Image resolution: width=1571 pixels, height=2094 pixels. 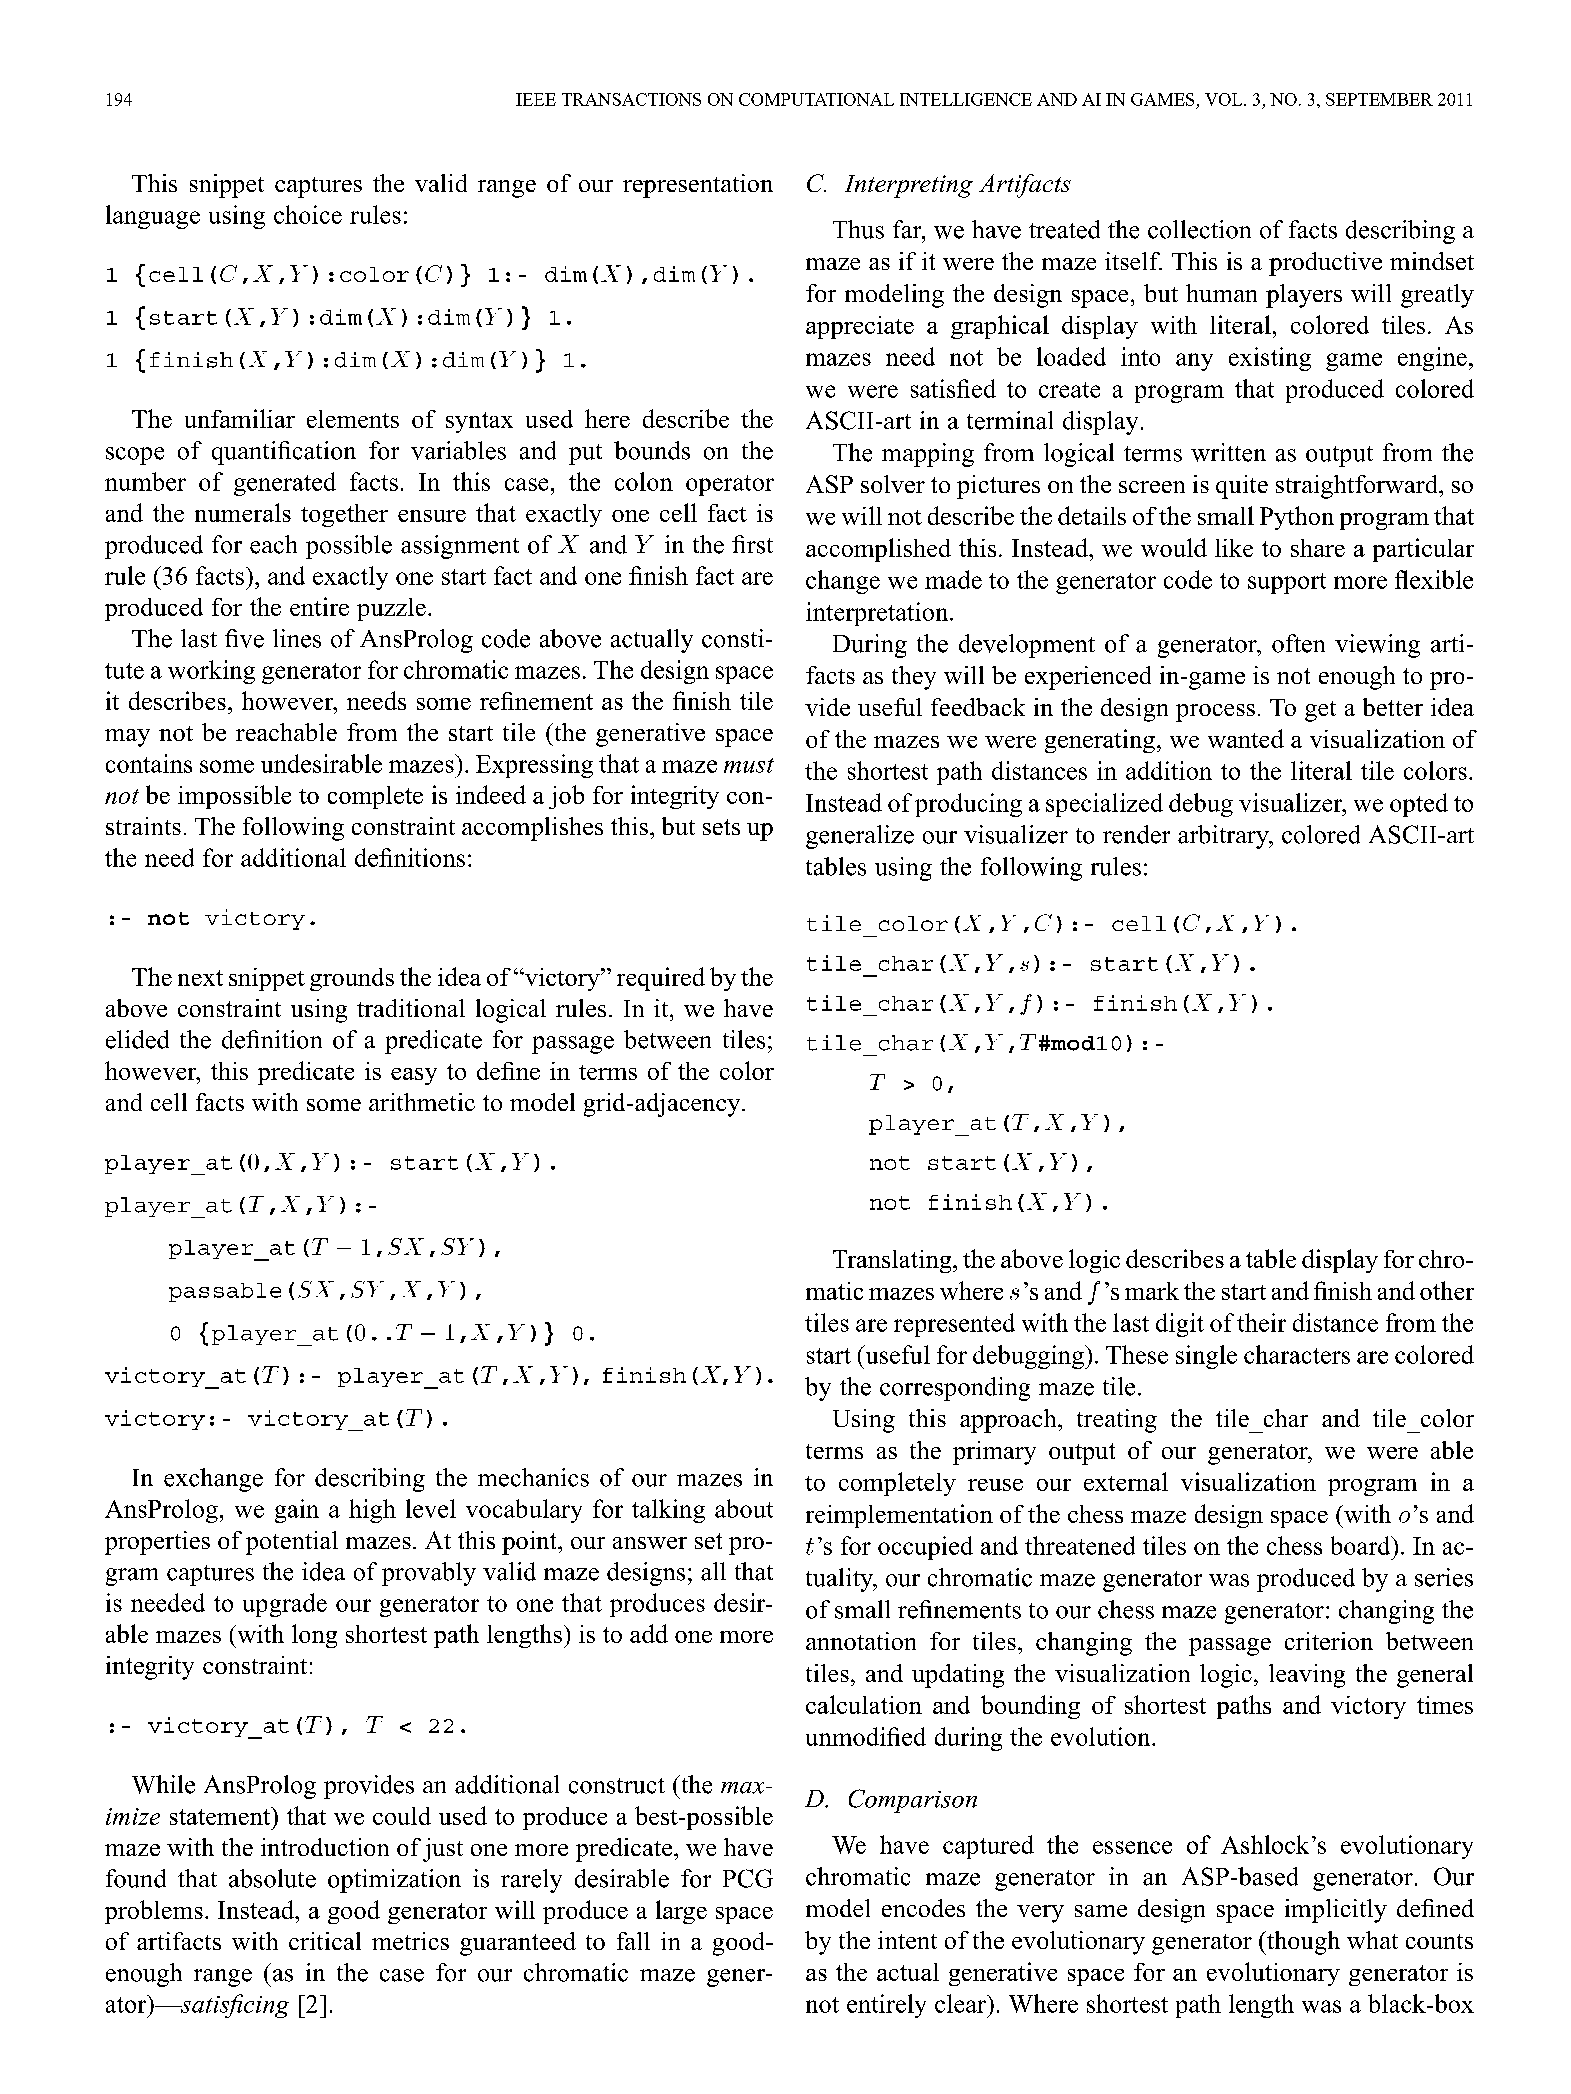 I want to click on grounds, so click(x=352, y=979).
